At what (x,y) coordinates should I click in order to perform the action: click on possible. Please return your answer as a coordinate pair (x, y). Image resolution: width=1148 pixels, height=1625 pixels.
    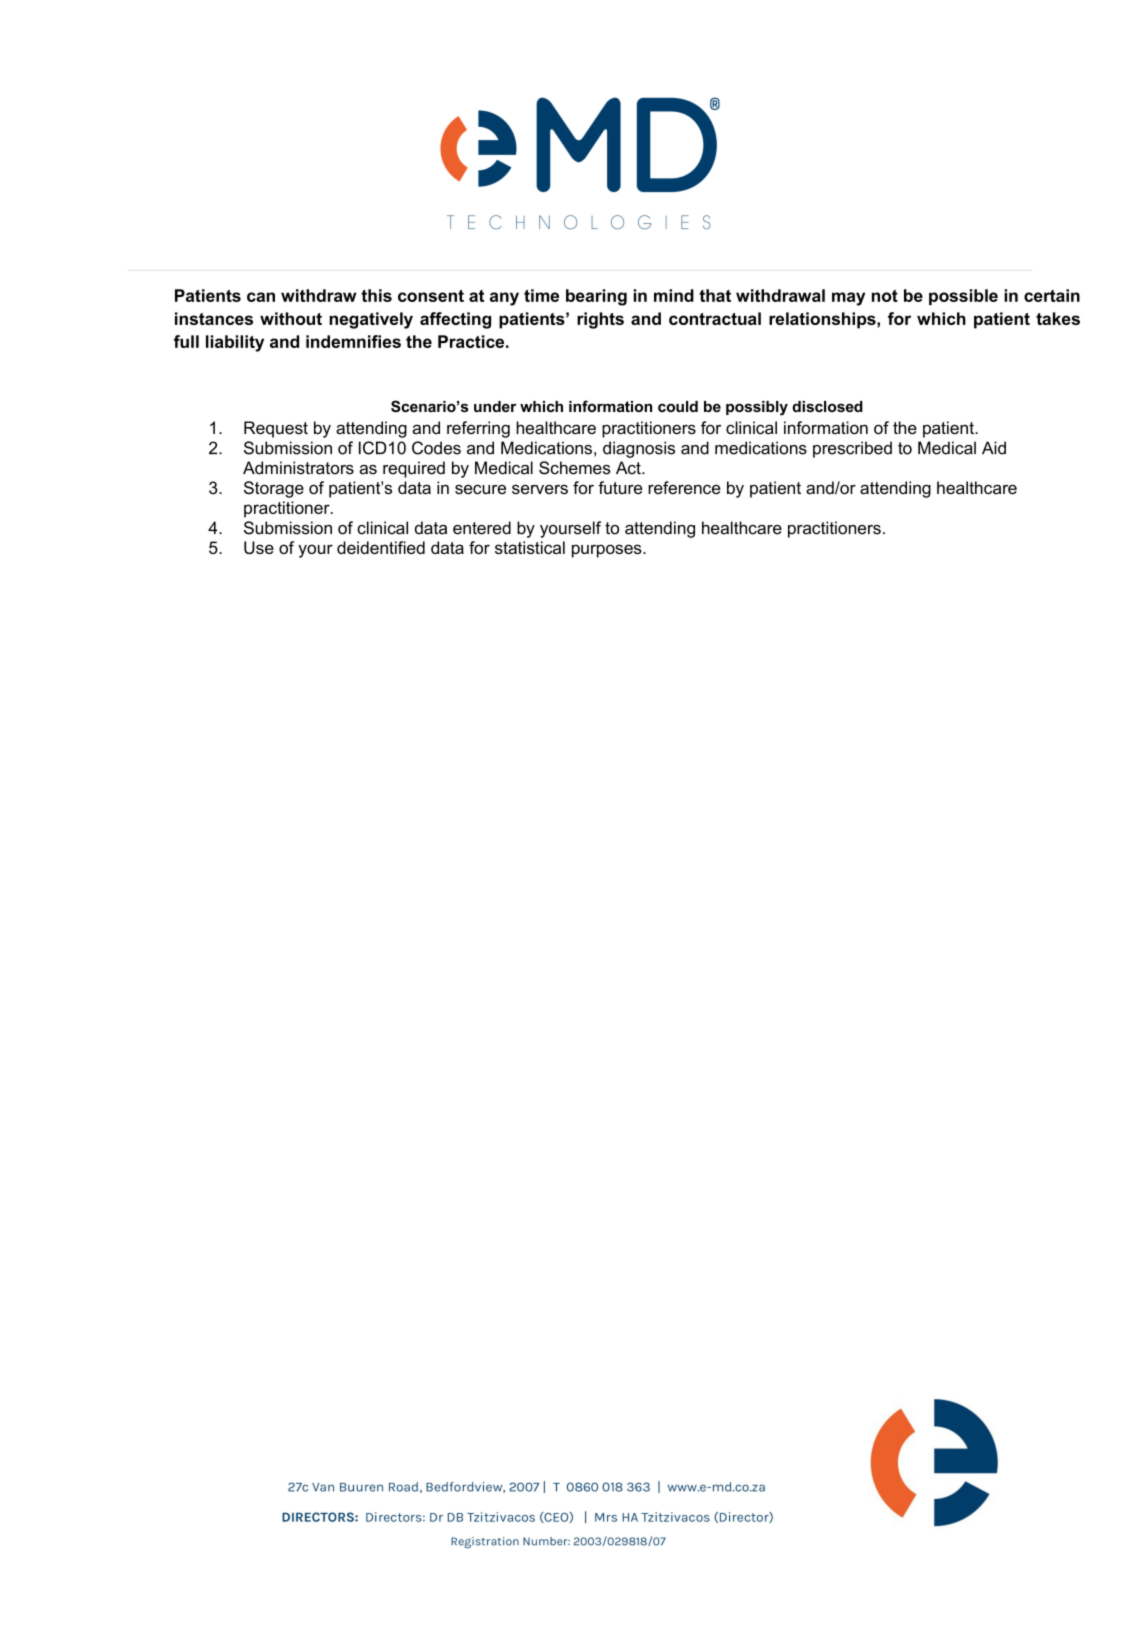
    Looking at the image, I should click on (963, 297).
